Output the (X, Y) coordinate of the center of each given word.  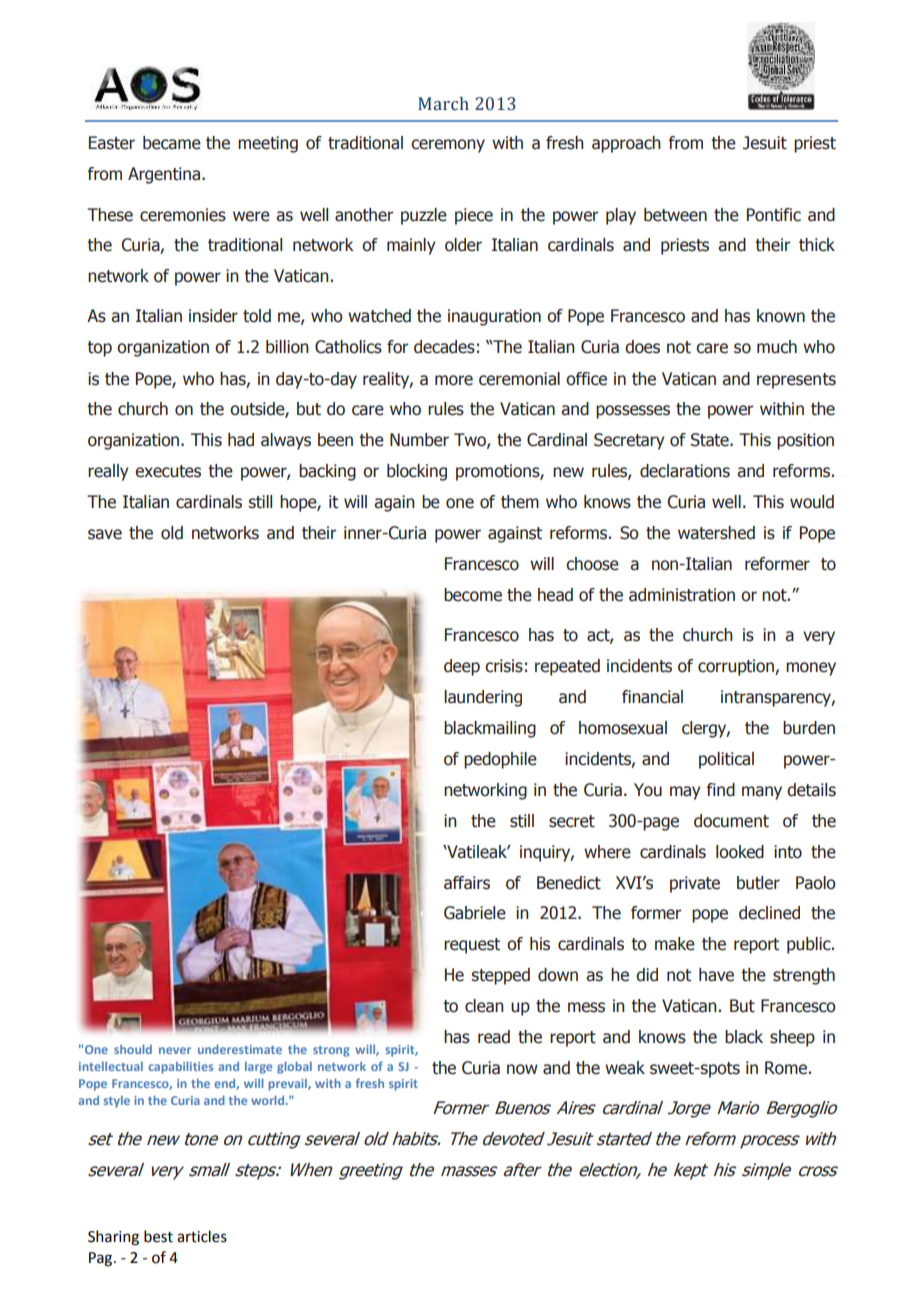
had (241, 440)
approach (626, 144)
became (172, 143)
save (105, 534)
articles (202, 1236)
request (472, 946)
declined (769, 913)
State (711, 440)
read (494, 1037)
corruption (737, 667)
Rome (786, 1068)
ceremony (448, 146)
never (175, 1050)
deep (462, 667)
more (454, 380)
